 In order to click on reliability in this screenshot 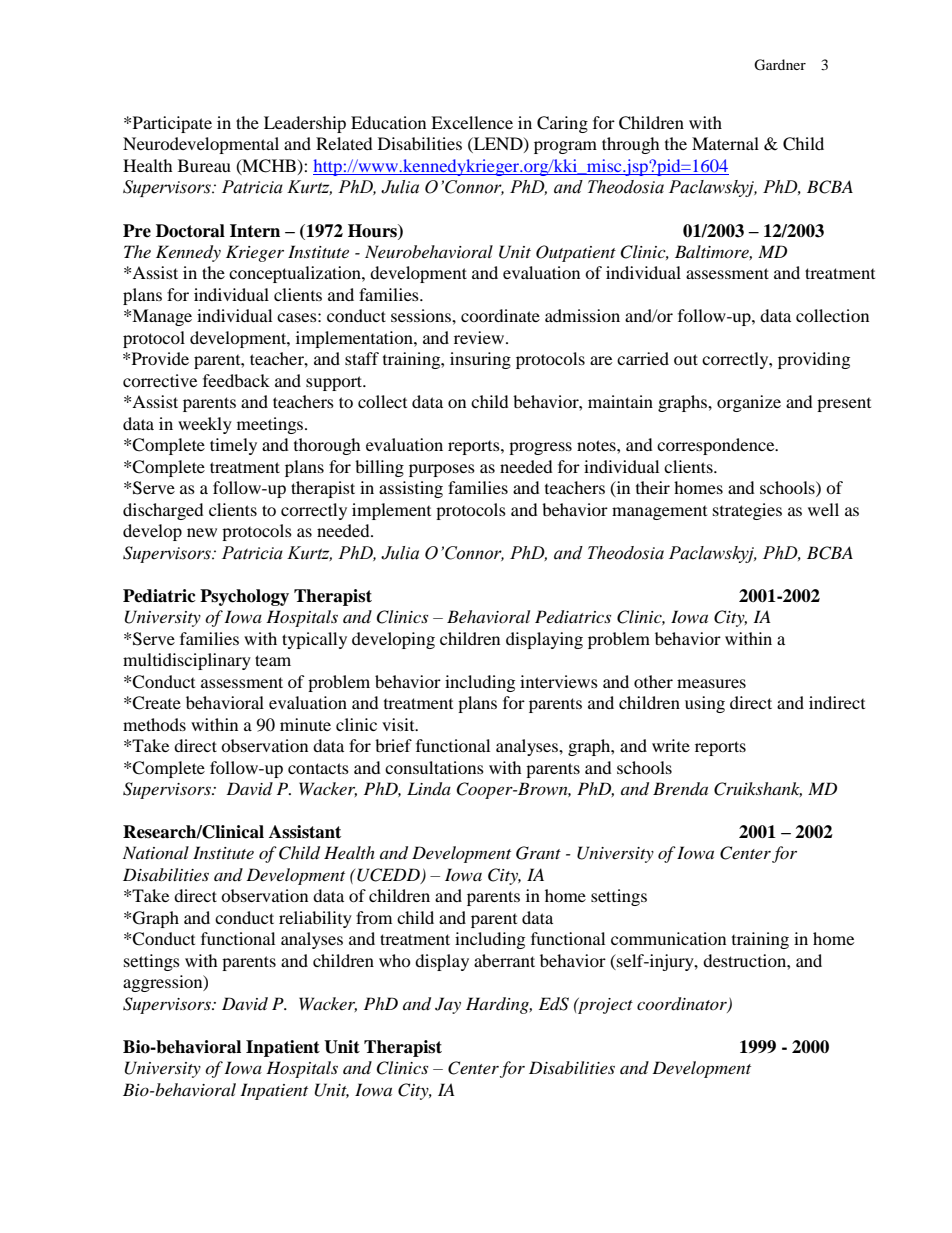, I will do `click(315, 919)`.
